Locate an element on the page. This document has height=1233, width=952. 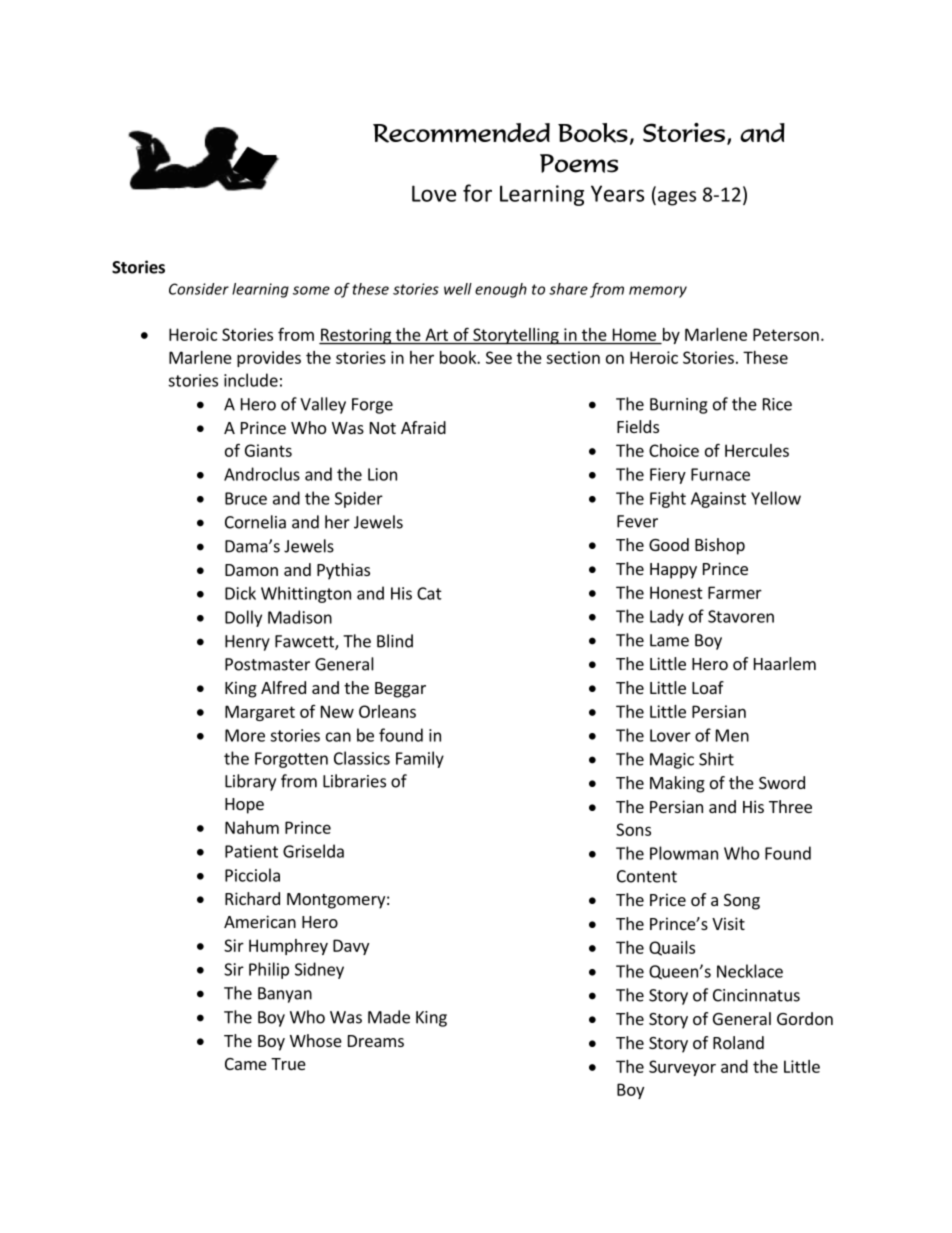
Farmer is located at coordinates (735, 592).
